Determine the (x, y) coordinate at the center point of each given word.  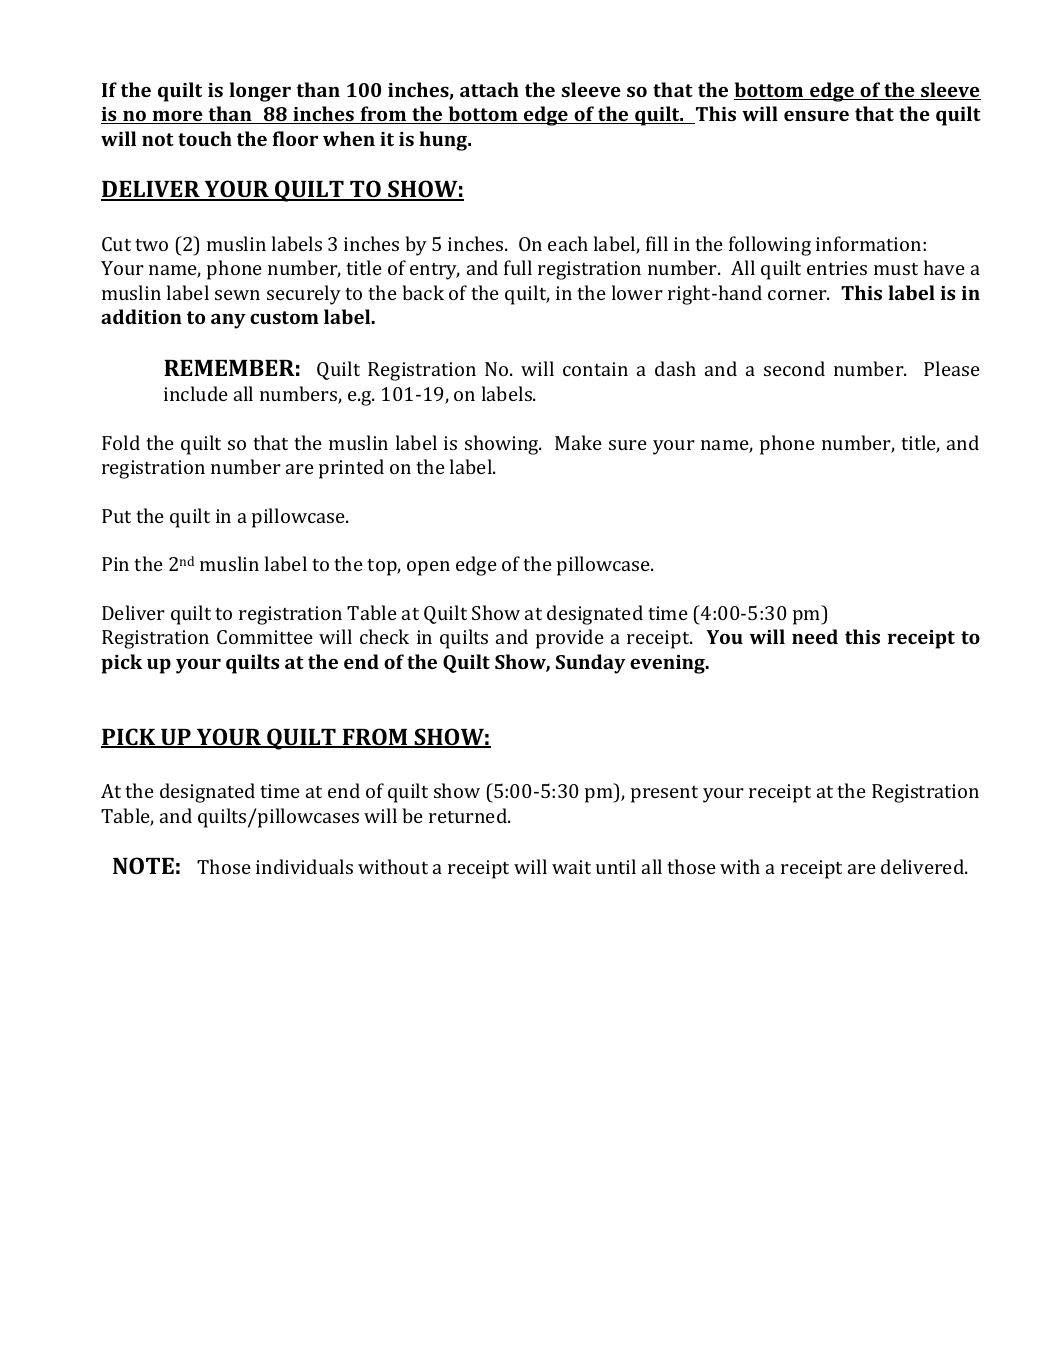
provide (570, 639)
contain (595, 369)
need (815, 636)
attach (489, 89)
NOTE (143, 865)
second (794, 368)
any (228, 321)
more (178, 117)
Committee (265, 637)
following (770, 246)
